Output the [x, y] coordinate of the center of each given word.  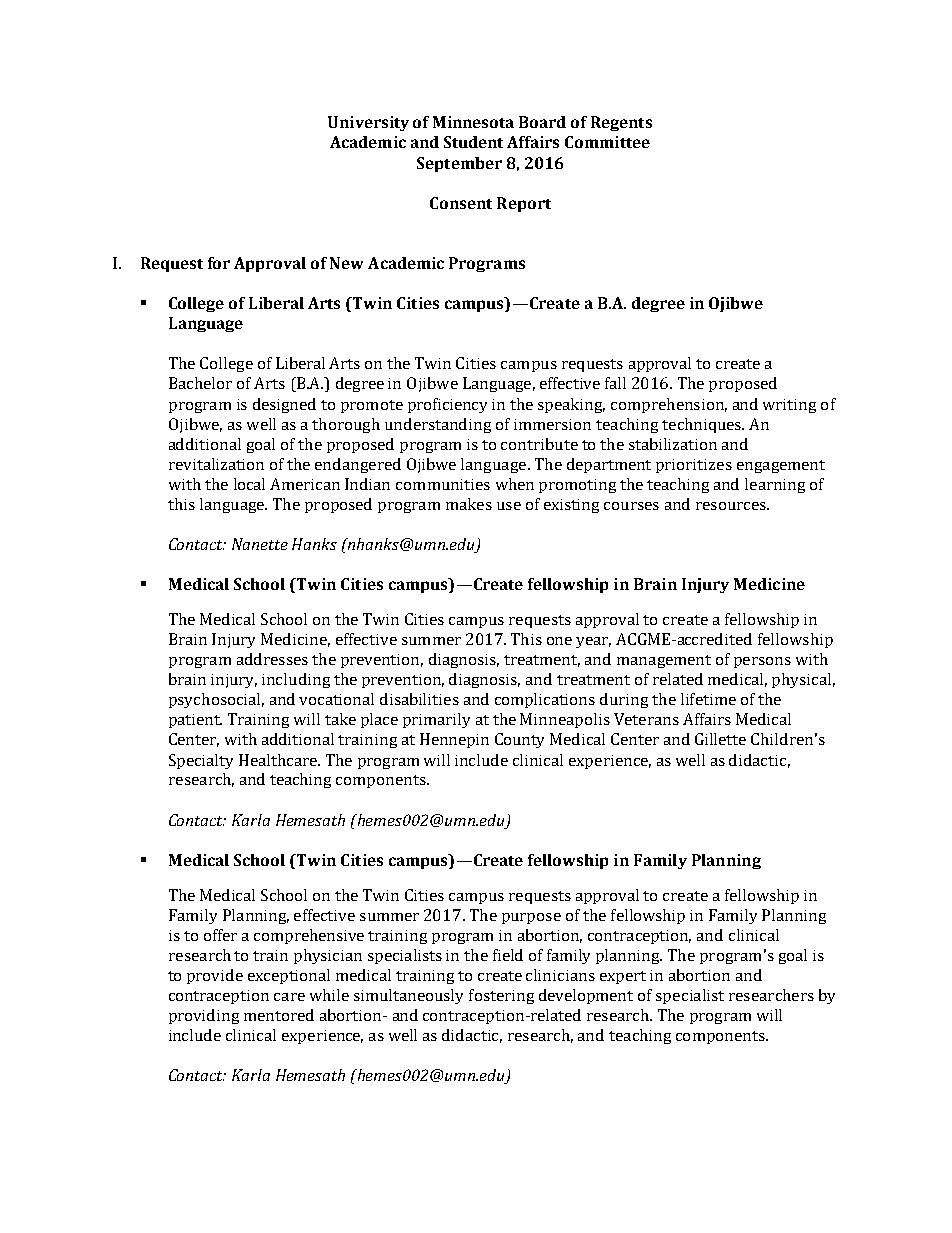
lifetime [708, 699]
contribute [539, 444]
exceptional [289, 976]
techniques [703, 425]
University [368, 123]
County [519, 740]
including [296, 680]
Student [473, 142]
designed [284, 405]
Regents [621, 123]
